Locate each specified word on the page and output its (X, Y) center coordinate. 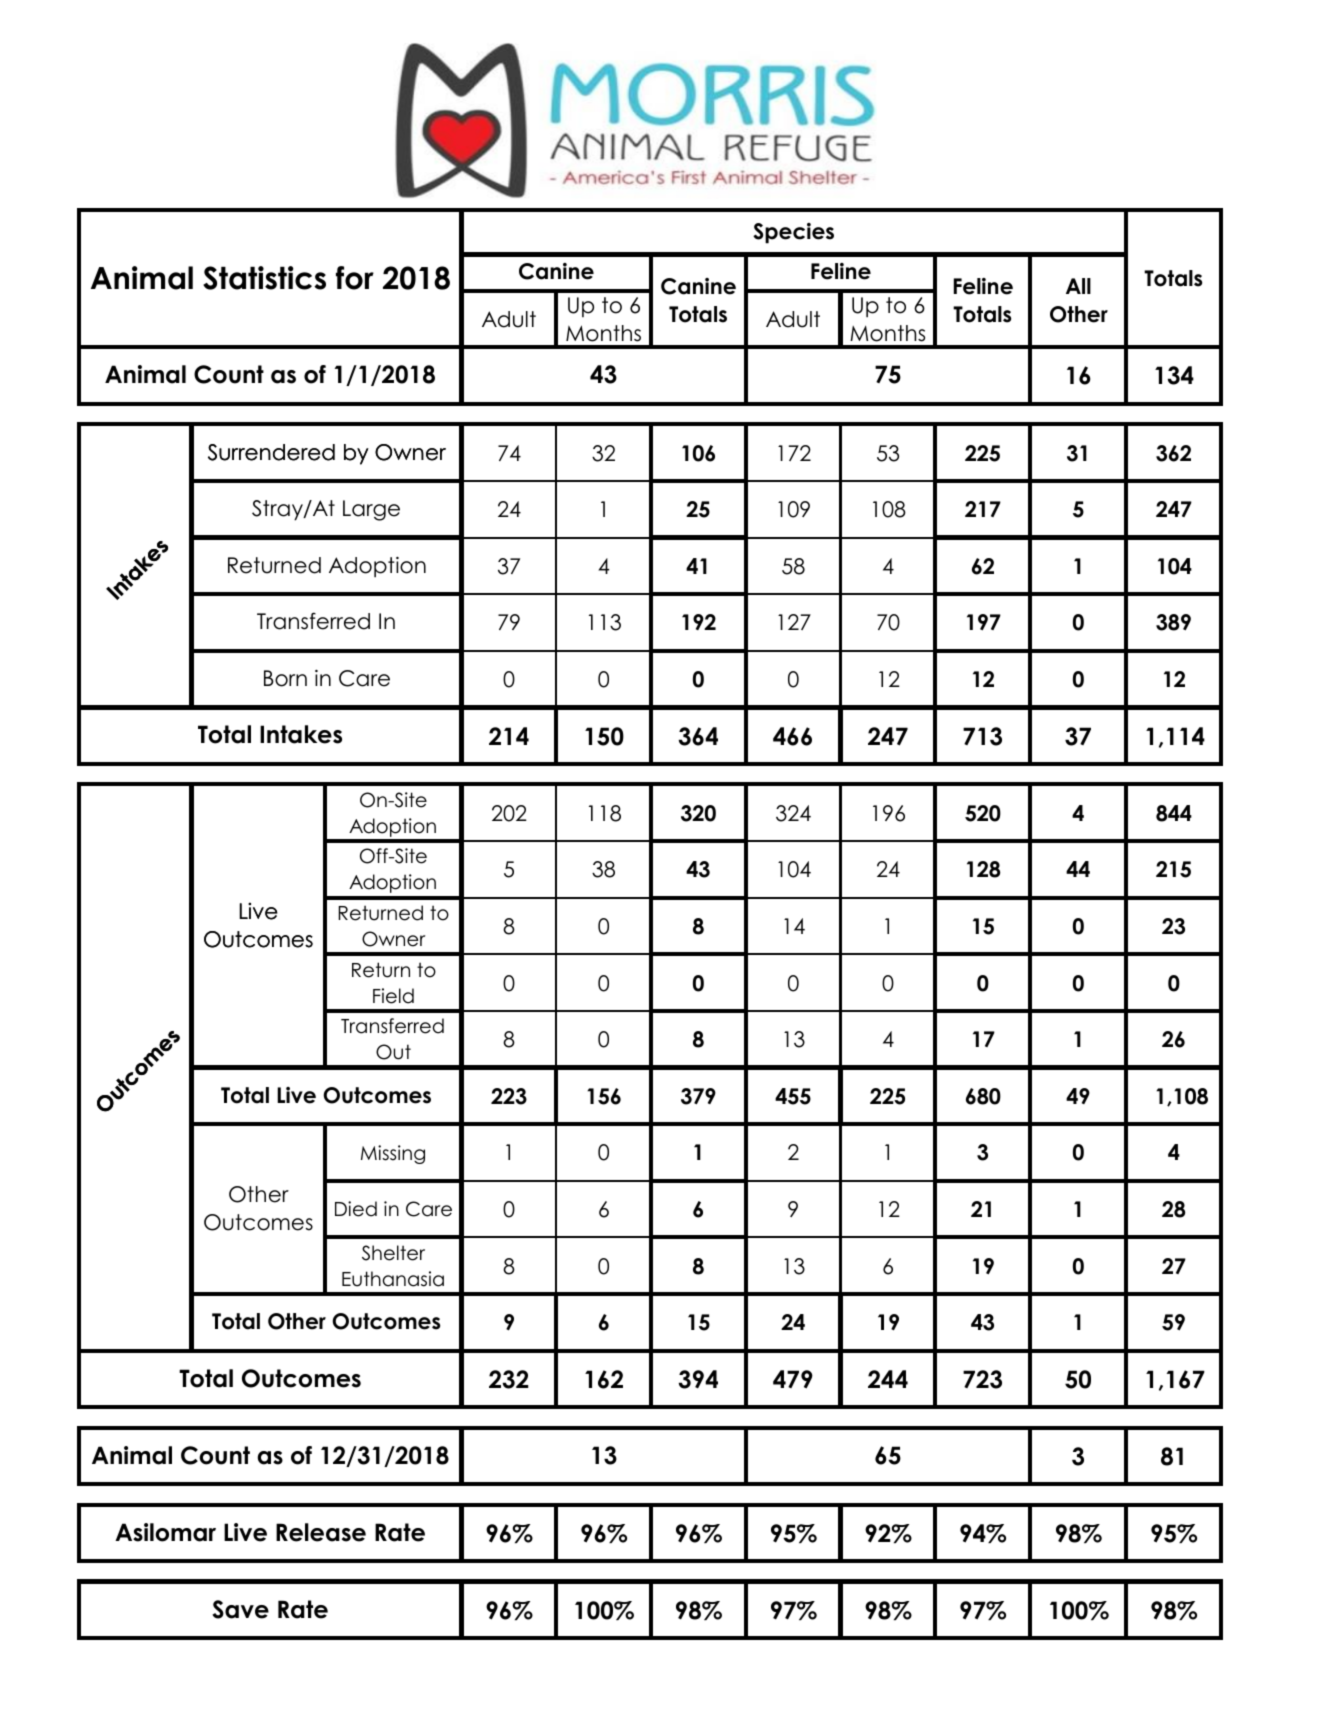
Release (321, 1532)
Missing (393, 1154)
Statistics (264, 278)
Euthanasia (393, 1279)
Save (240, 1609)
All (1078, 286)
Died (356, 1209)
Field (393, 996)
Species (793, 233)
